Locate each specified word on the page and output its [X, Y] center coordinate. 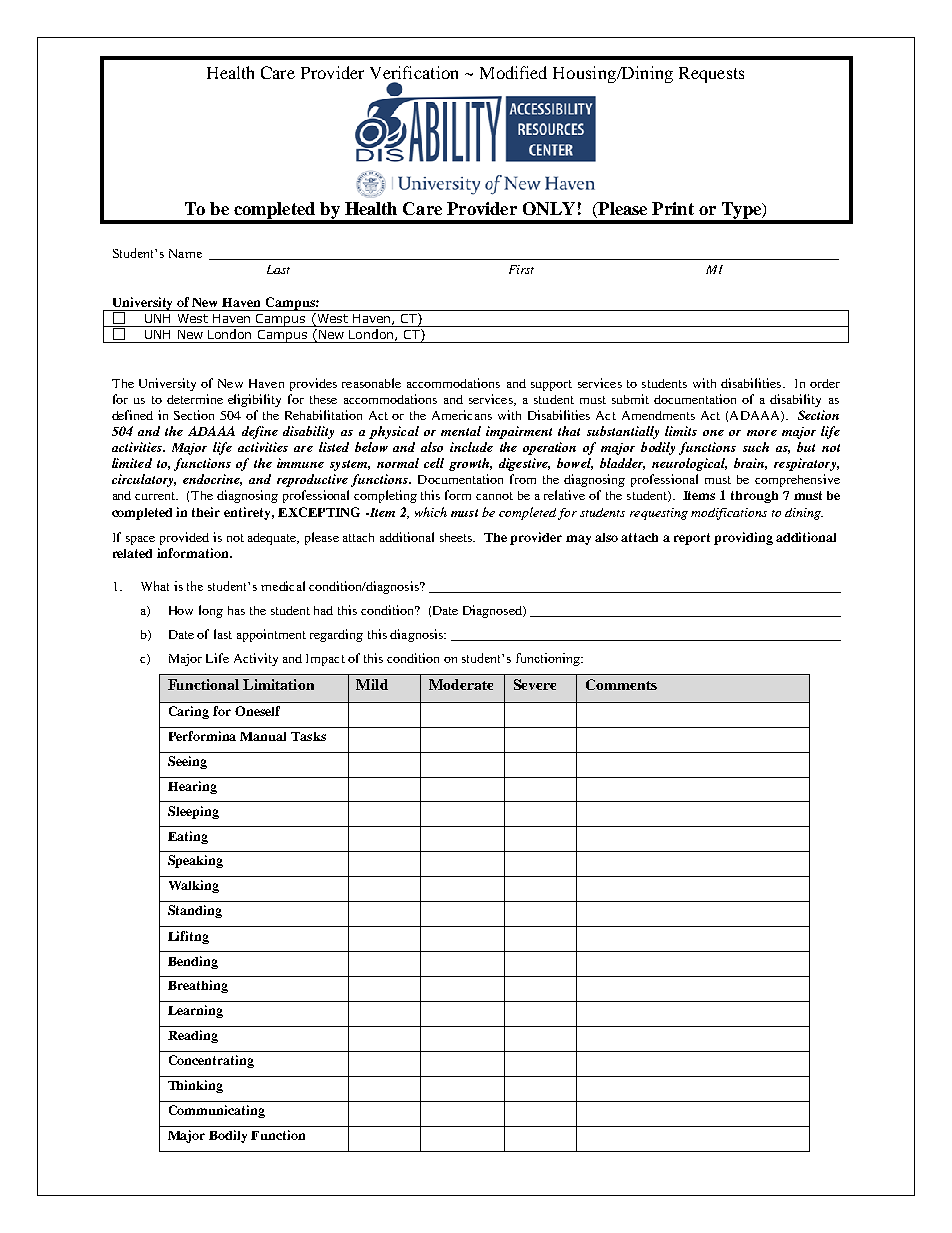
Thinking [195, 1086]
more [762, 433]
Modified [513, 72]
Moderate [461, 684]
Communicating [217, 1111]
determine [195, 399]
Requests [711, 75]
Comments [621, 684]
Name [185, 253]
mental [461, 431]
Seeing [187, 762]
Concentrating [211, 1061]
